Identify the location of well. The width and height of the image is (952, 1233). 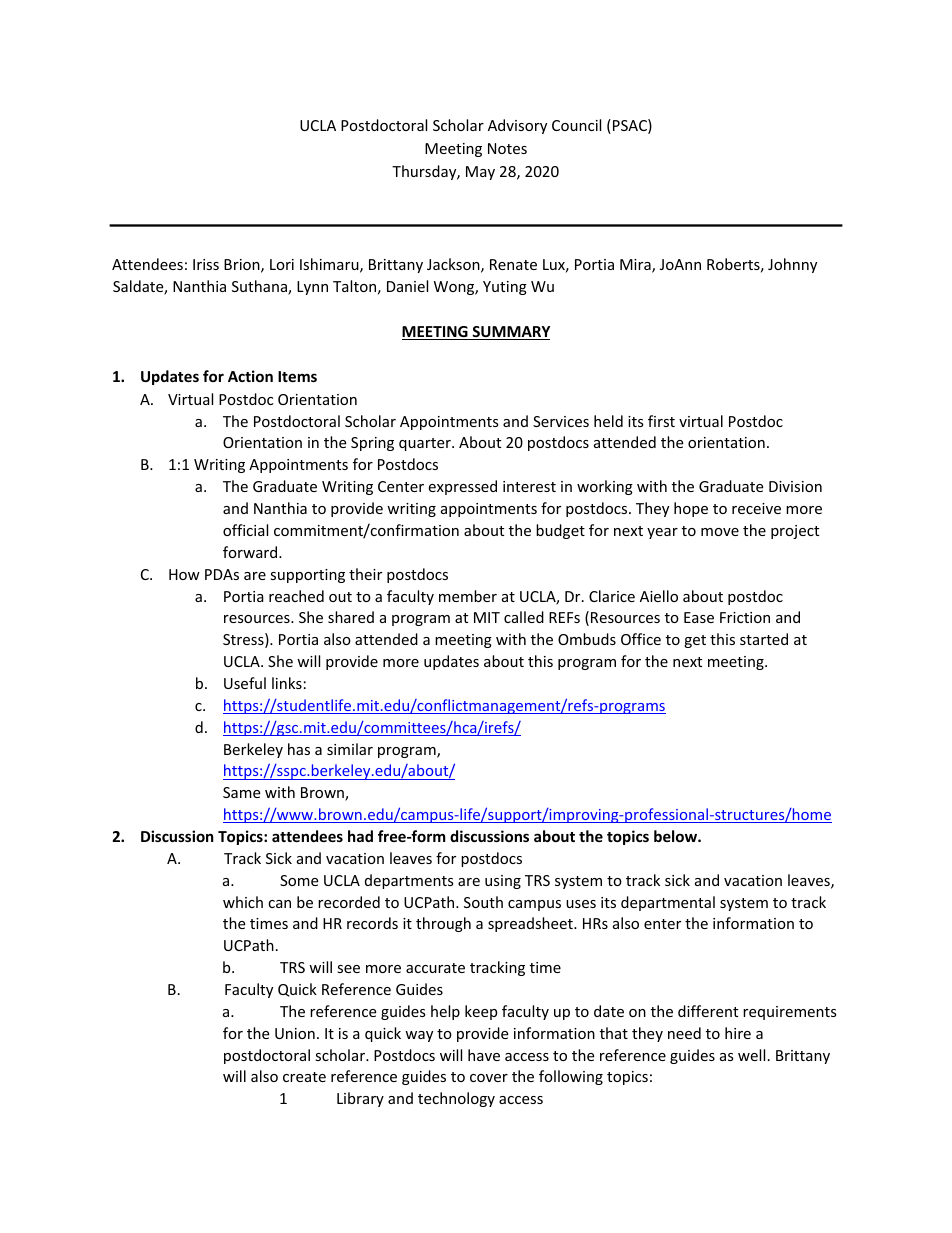
(751, 1055).
